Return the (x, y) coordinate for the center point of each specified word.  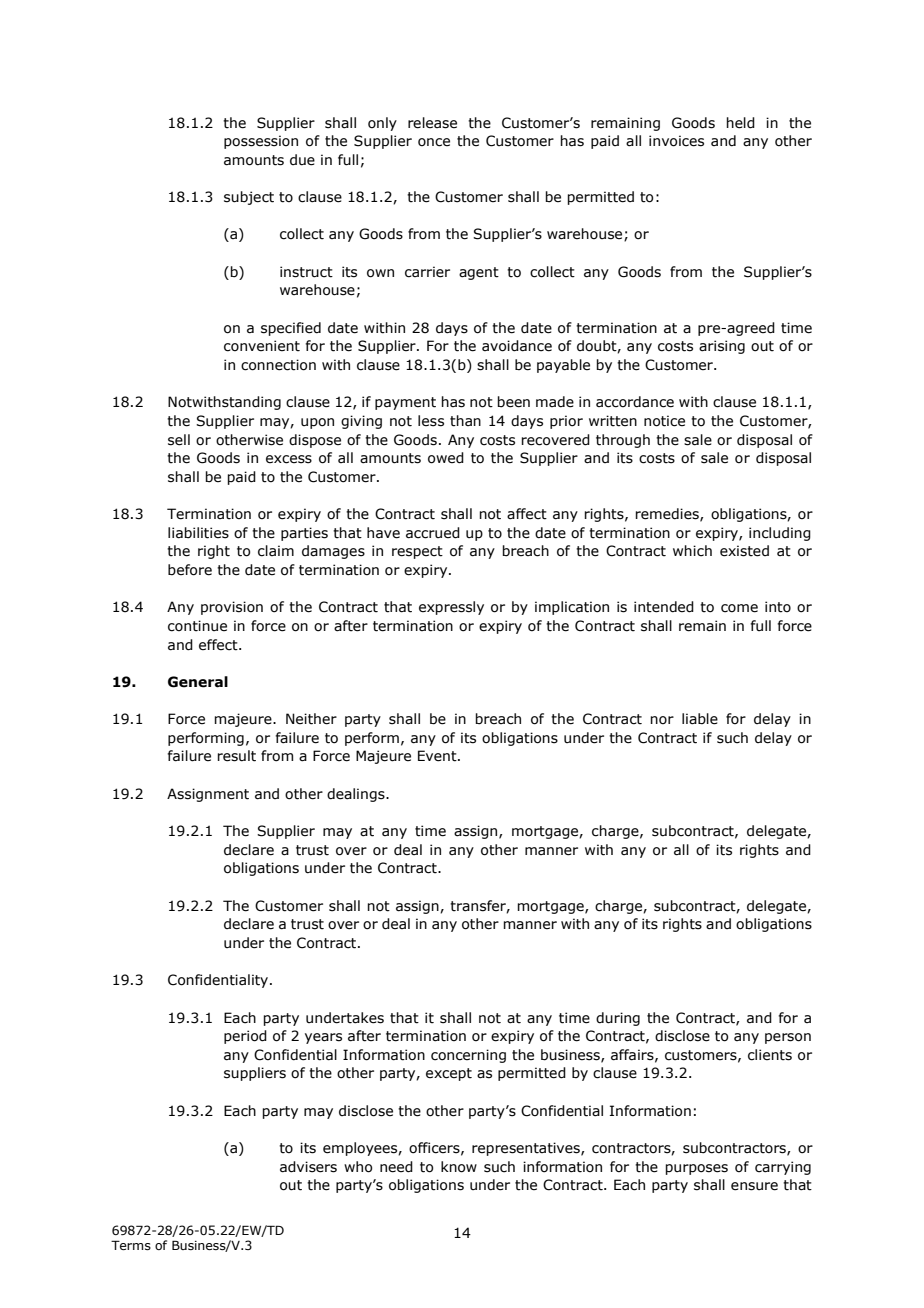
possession (261, 142)
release (432, 123)
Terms (131, 1245)
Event (438, 756)
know (459, 1167)
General (198, 682)
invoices (676, 141)
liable (700, 719)
